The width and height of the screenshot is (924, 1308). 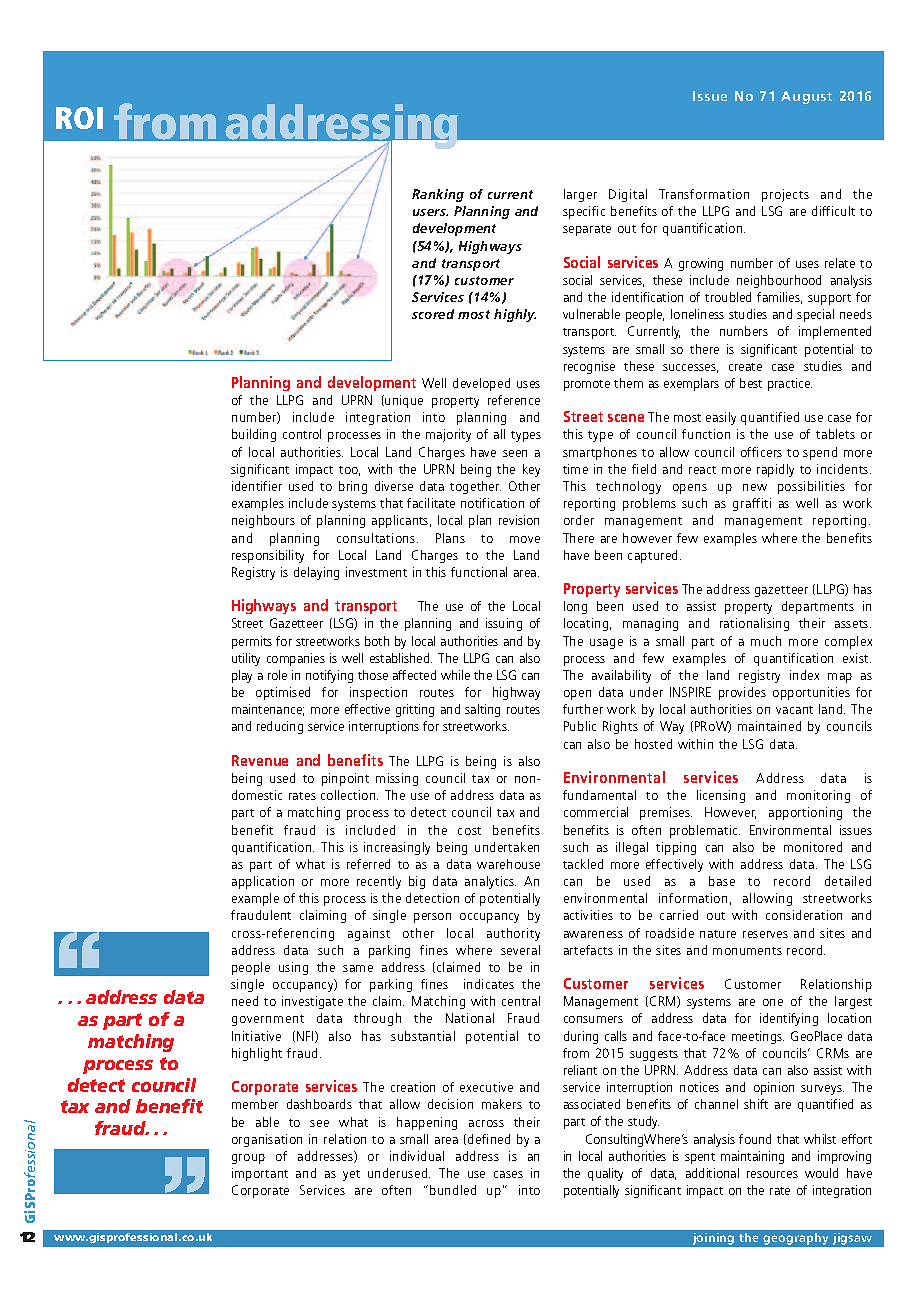 What do you see at coordinates (260, 760) in the screenshot?
I see `Revenue` at bounding box center [260, 760].
